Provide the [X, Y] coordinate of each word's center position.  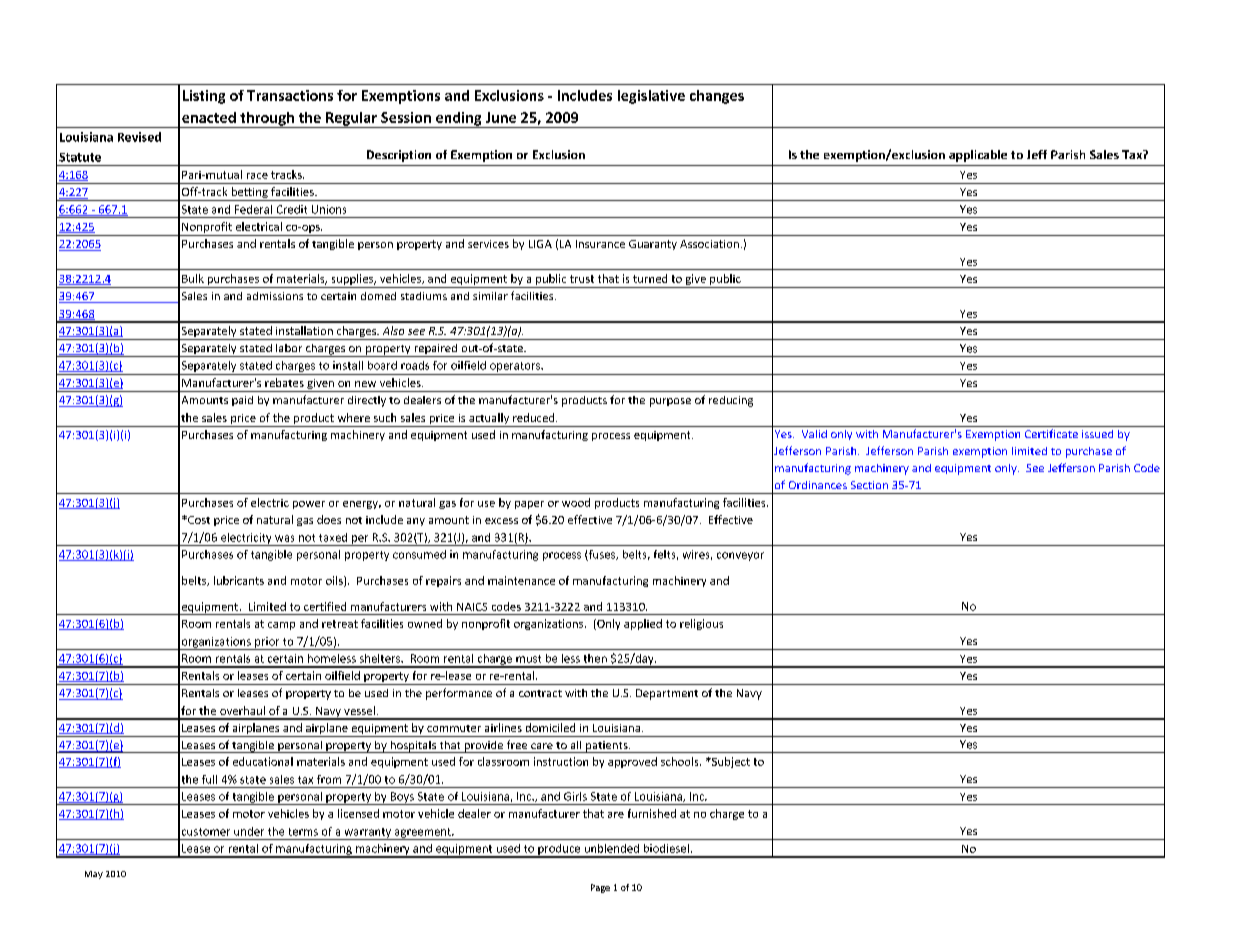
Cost [198, 520]
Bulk [193, 278]
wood [576, 502]
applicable [978, 156]
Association [709, 244]
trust [582, 279]
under [249, 831]
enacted [209, 117]
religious [701, 624]
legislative [651, 97]
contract [540, 693]
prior [267, 643]
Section [869, 485]
